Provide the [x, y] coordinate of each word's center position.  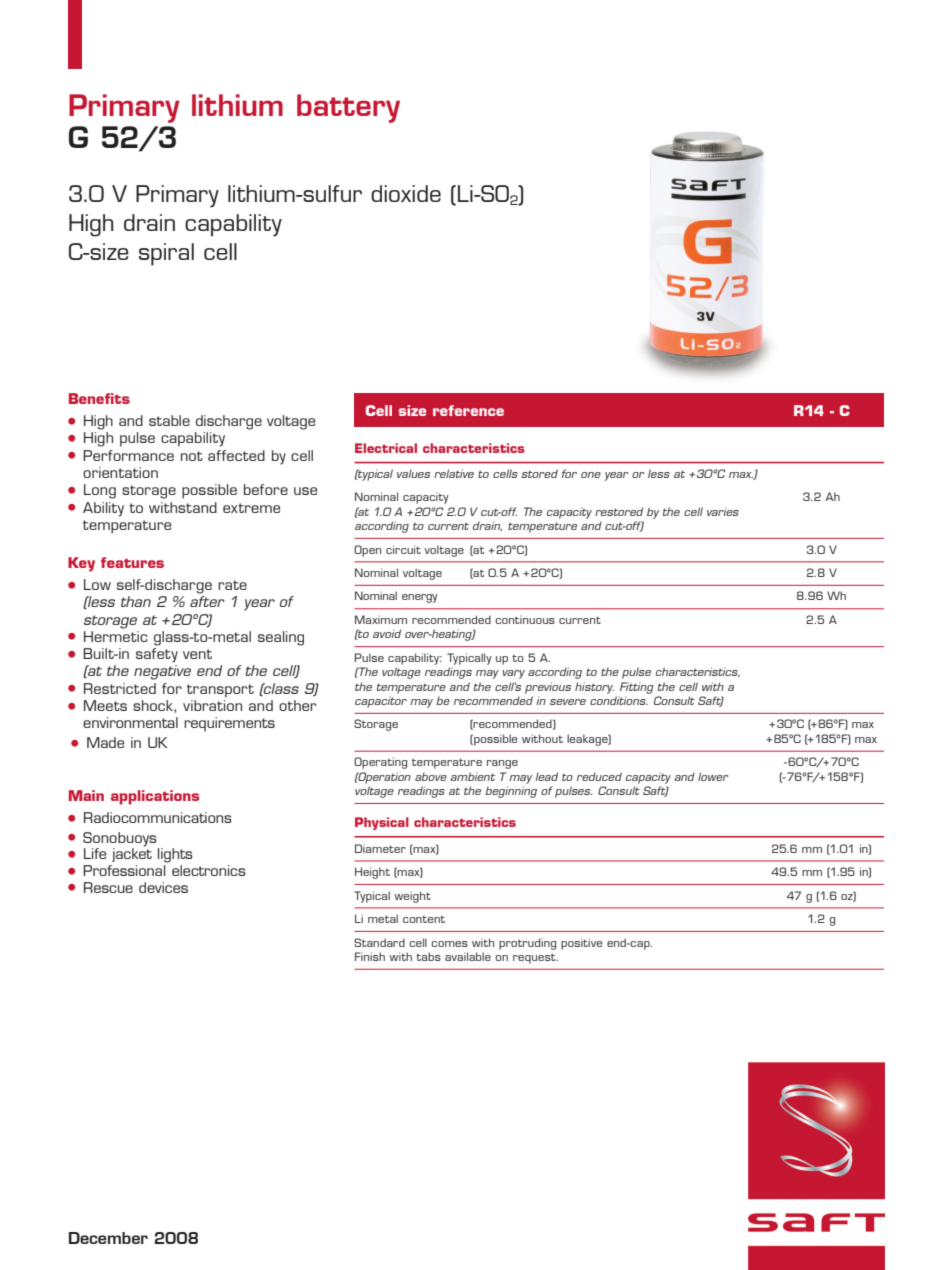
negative [162, 672]
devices [163, 887]
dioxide [406, 193]
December [108, 1238]
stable [169, 420]
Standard [379, 942]
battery [348, 108]
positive [581, 944]
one [591, 475]
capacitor [381, 702]
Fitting [637, 688]
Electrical [386, 448]
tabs [428, 956]
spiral [166, 254]
